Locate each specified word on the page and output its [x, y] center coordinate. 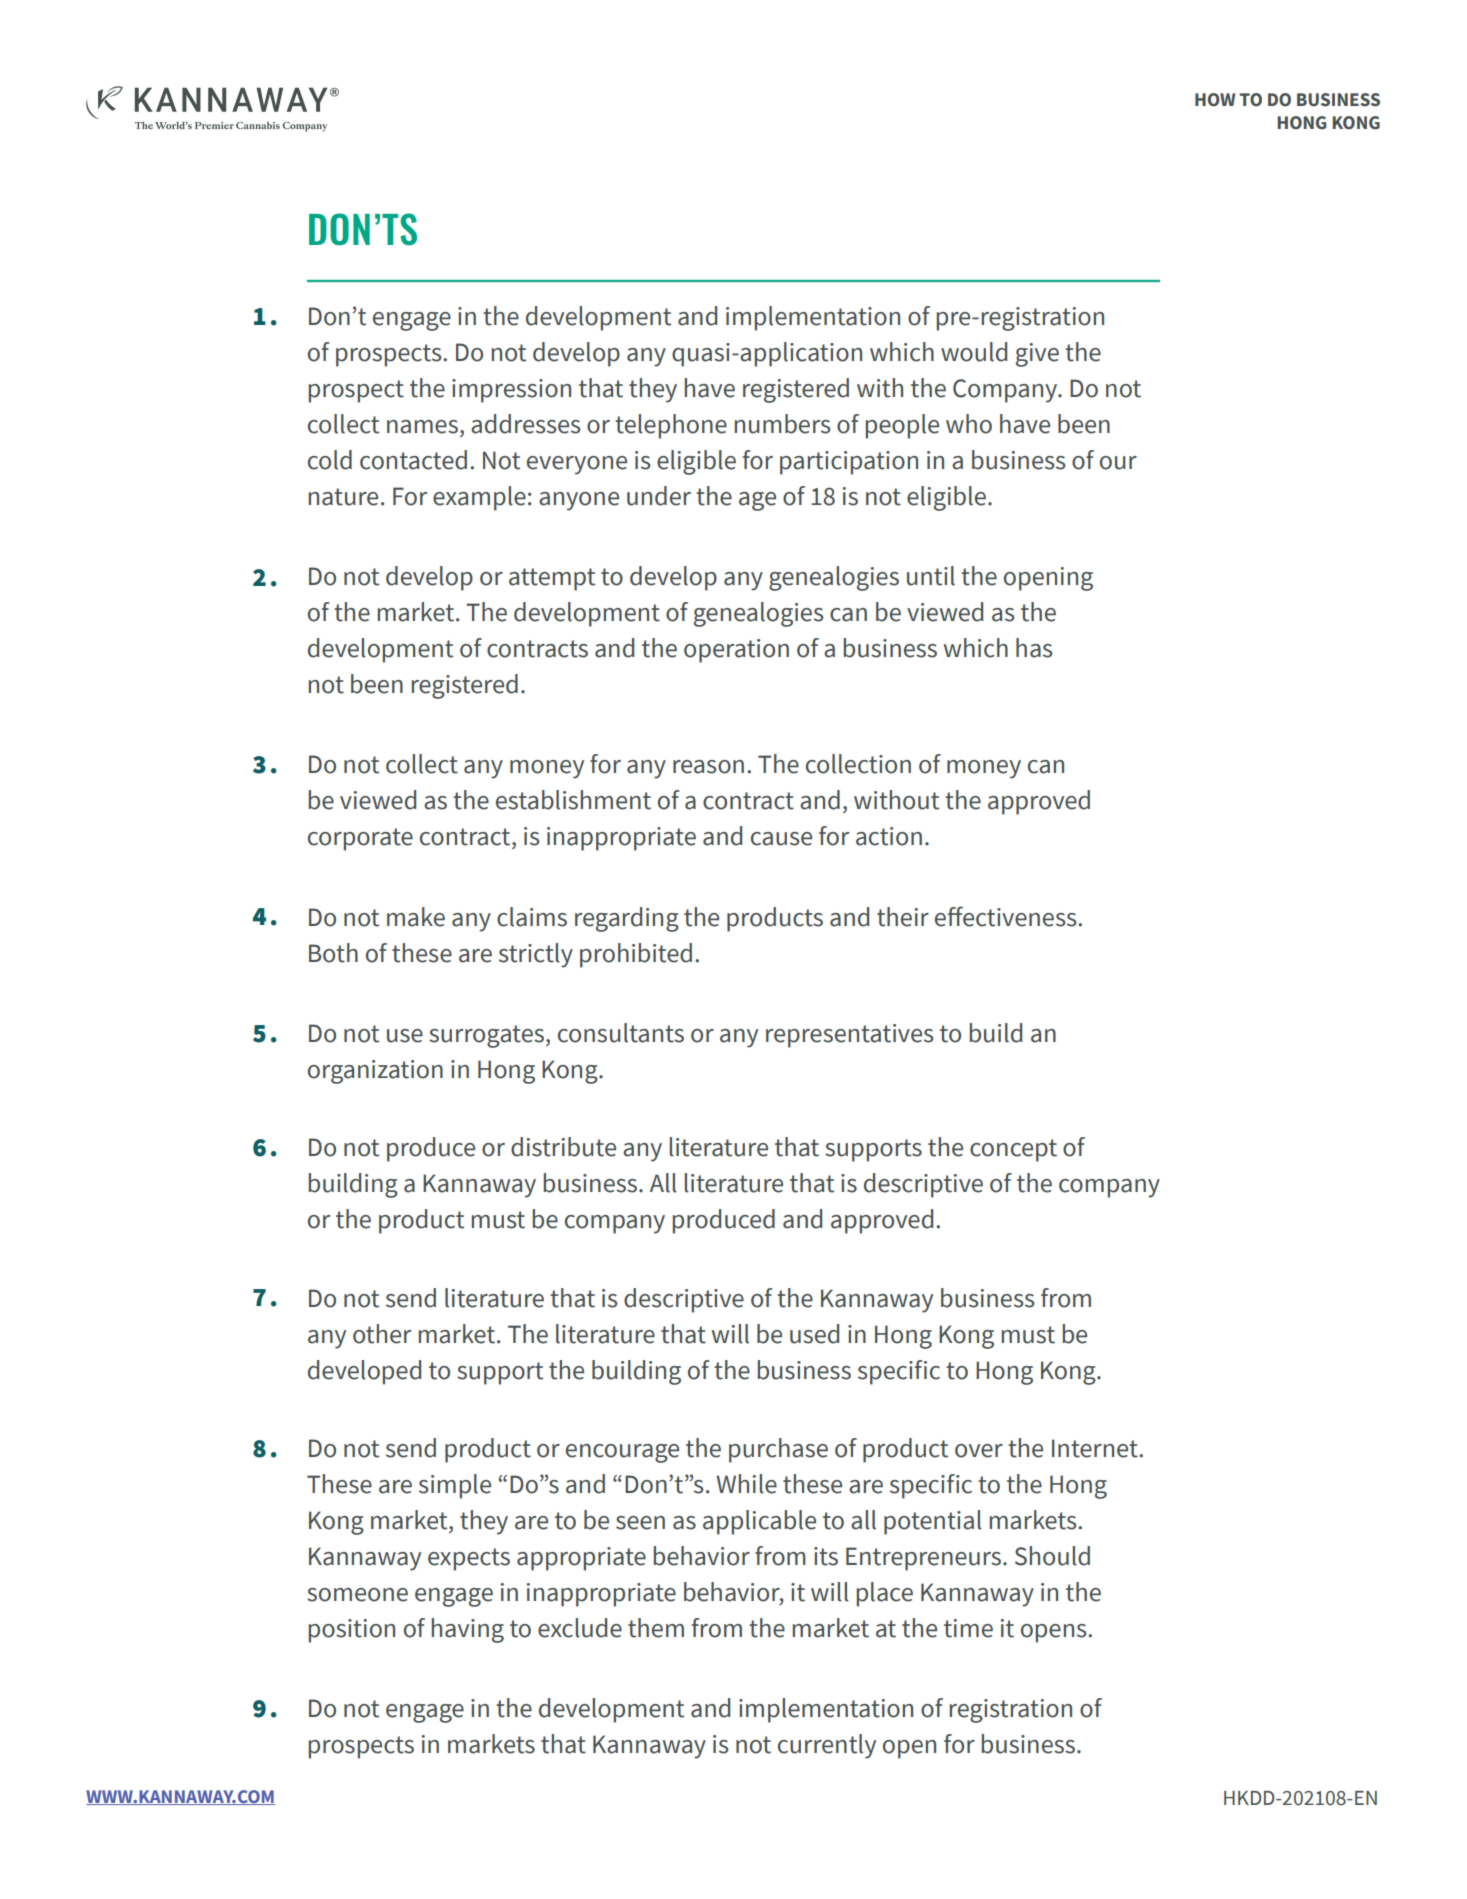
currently [827, 1746]
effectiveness [1007, 916]
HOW [1215, 100]
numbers [783, 424]
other [382, 1334]
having [468, 1630]
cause [781, 839]
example [479, 498]
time [968, 1628]
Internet [1096, 1448]
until [931, 576]
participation [849, 463]
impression [511, 391]
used [814, 1334]
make [416, 917]
